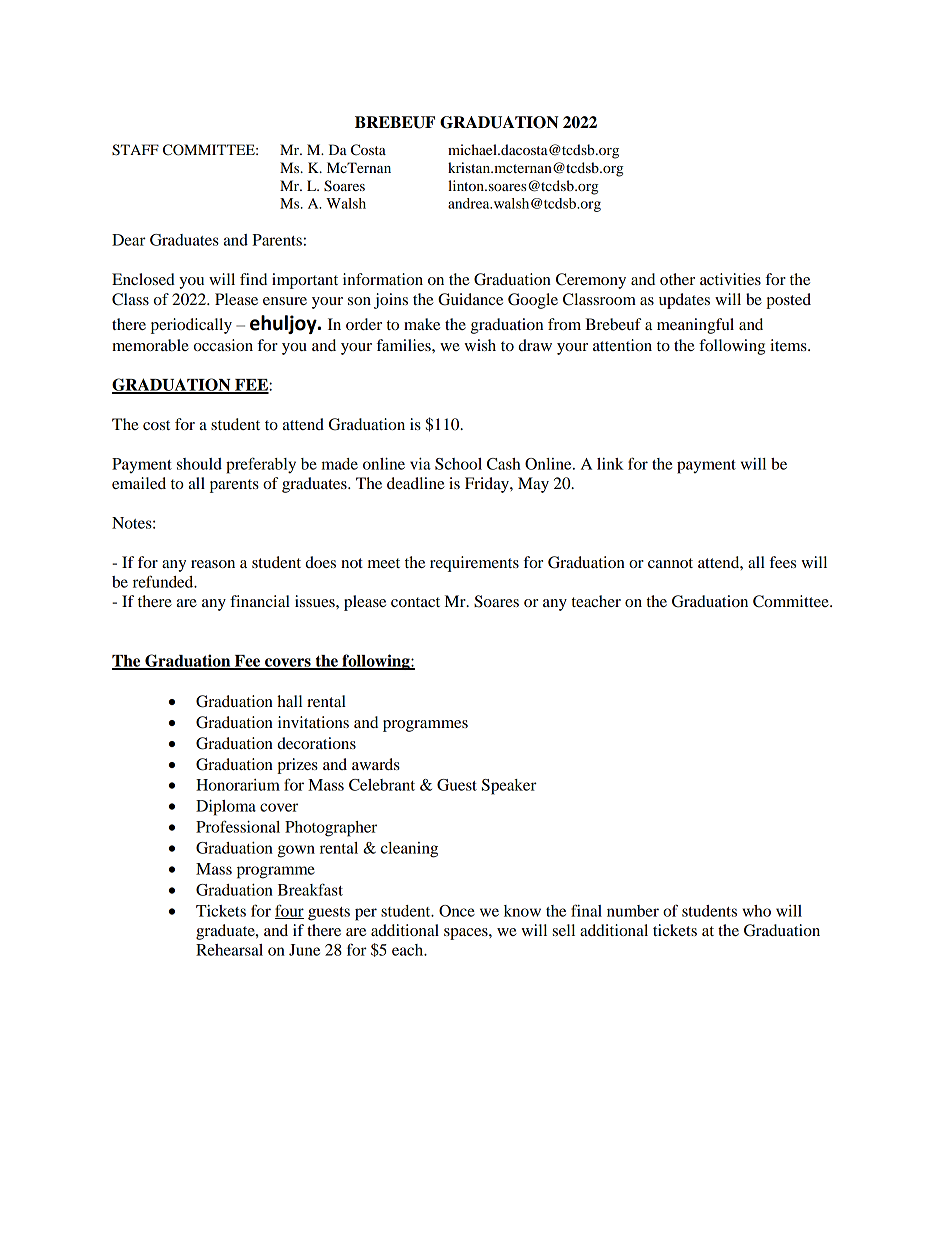 This page has height=1233, width=952. What do you see at coordinates (229, 950) in the page?
I see `Rehearsal` at bounding box center [229, 950].
